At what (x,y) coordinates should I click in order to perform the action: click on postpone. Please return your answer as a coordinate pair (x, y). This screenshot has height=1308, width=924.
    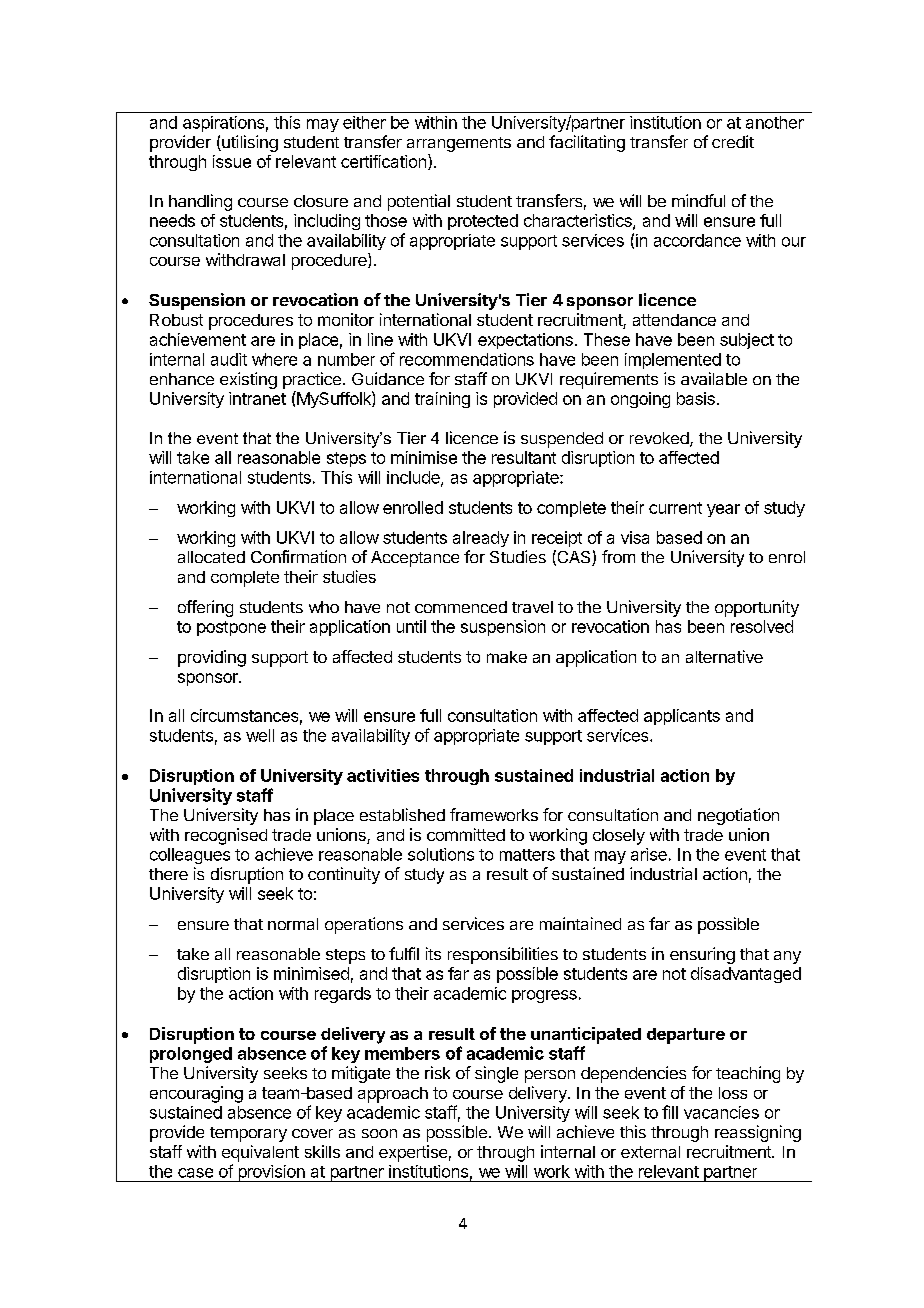
    Looking at the image, I should click on (231, 628).
